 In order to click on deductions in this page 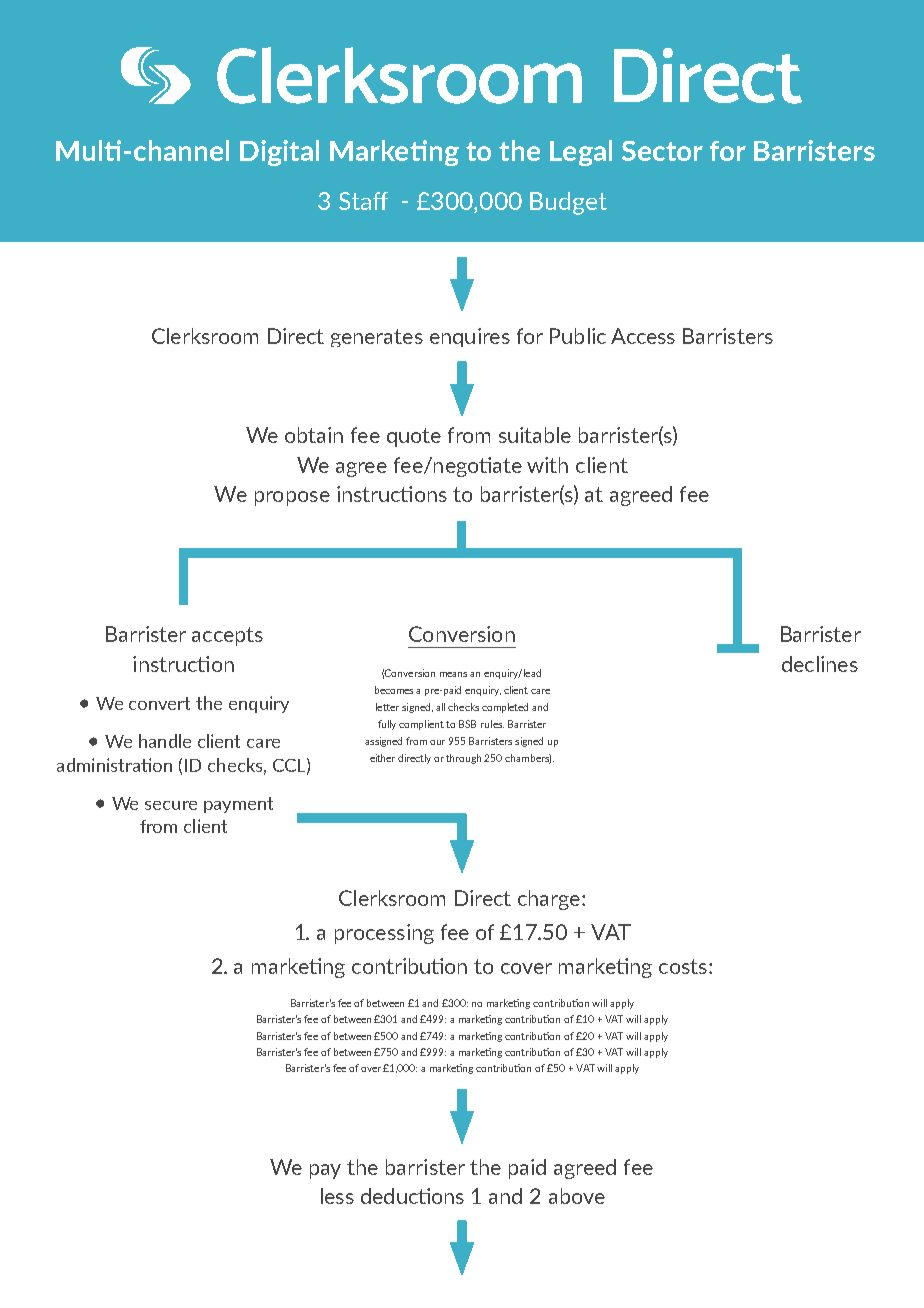, I will do `click(412, 1196)`.
